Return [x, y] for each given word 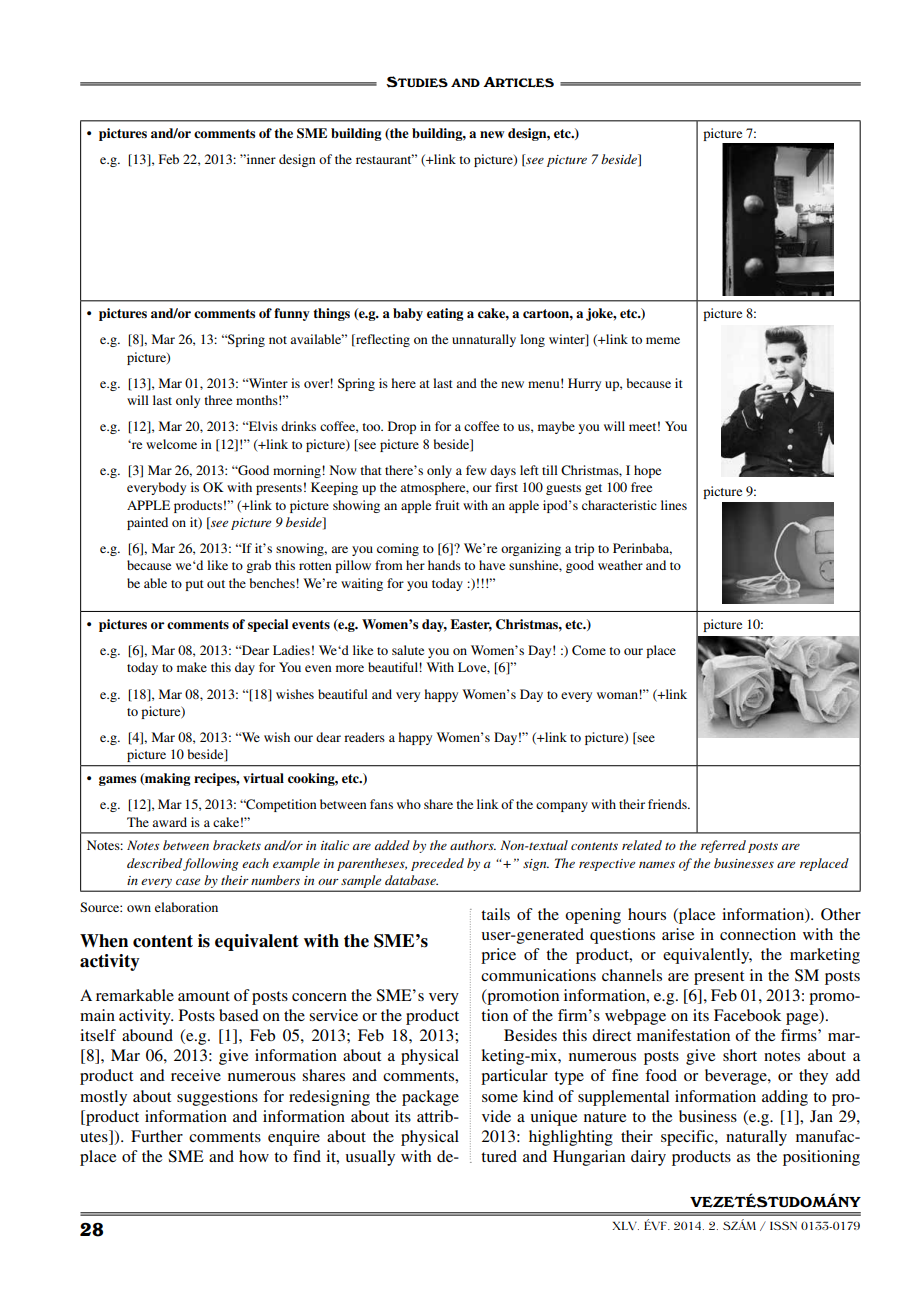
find [307, 1156]
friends [668, 804]
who [409, 804]
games [117, 781]
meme [663, 340]
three [218, 400]
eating [445, 314]
